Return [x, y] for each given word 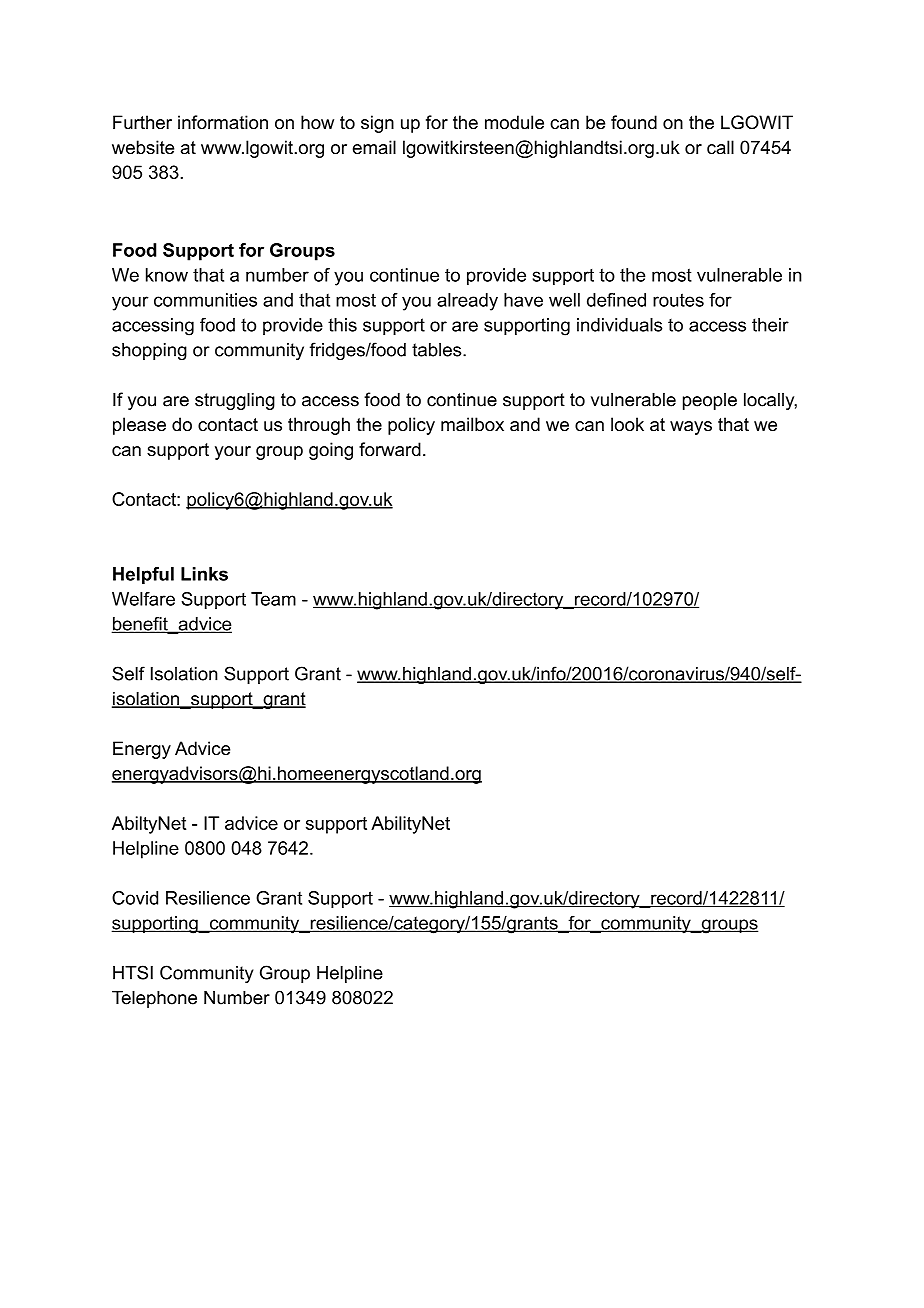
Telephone [154, 999]
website [143, 147]
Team [273, 599]
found [634, 122]
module [514, 122]
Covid [135, 898]
